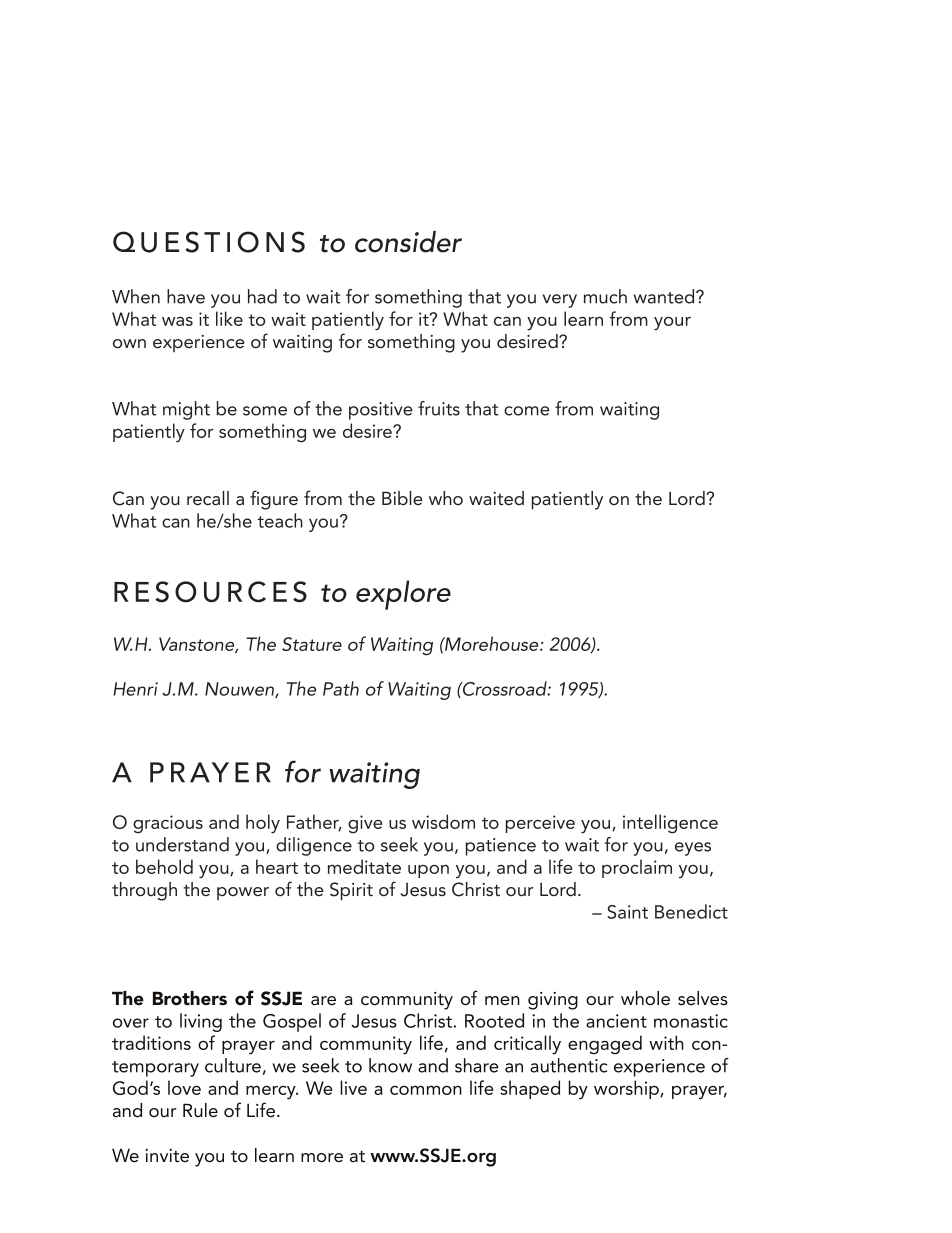  I want to click on intelligence, so click(670, 824).
